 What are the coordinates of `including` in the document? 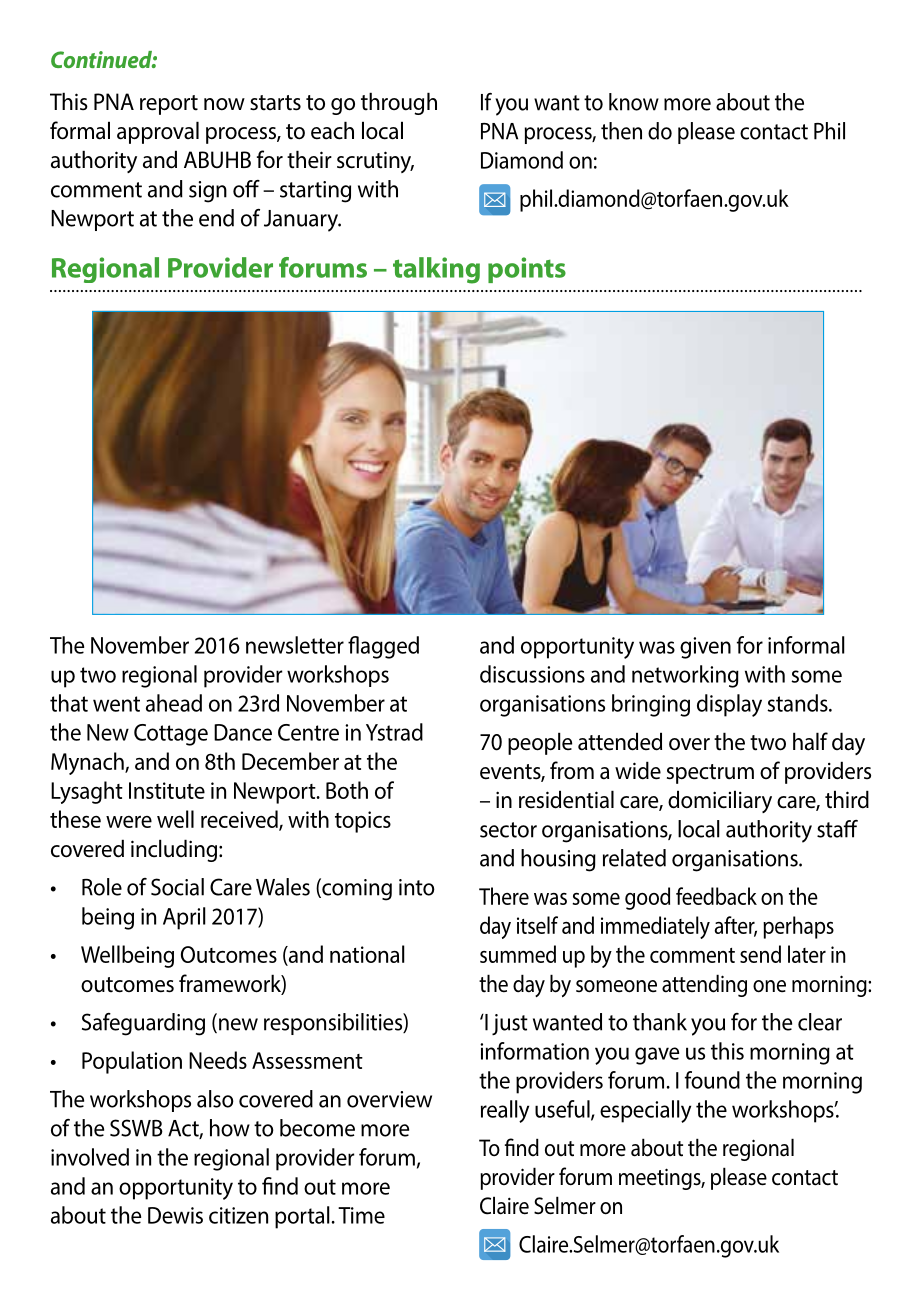 It's located at (174, 850).
